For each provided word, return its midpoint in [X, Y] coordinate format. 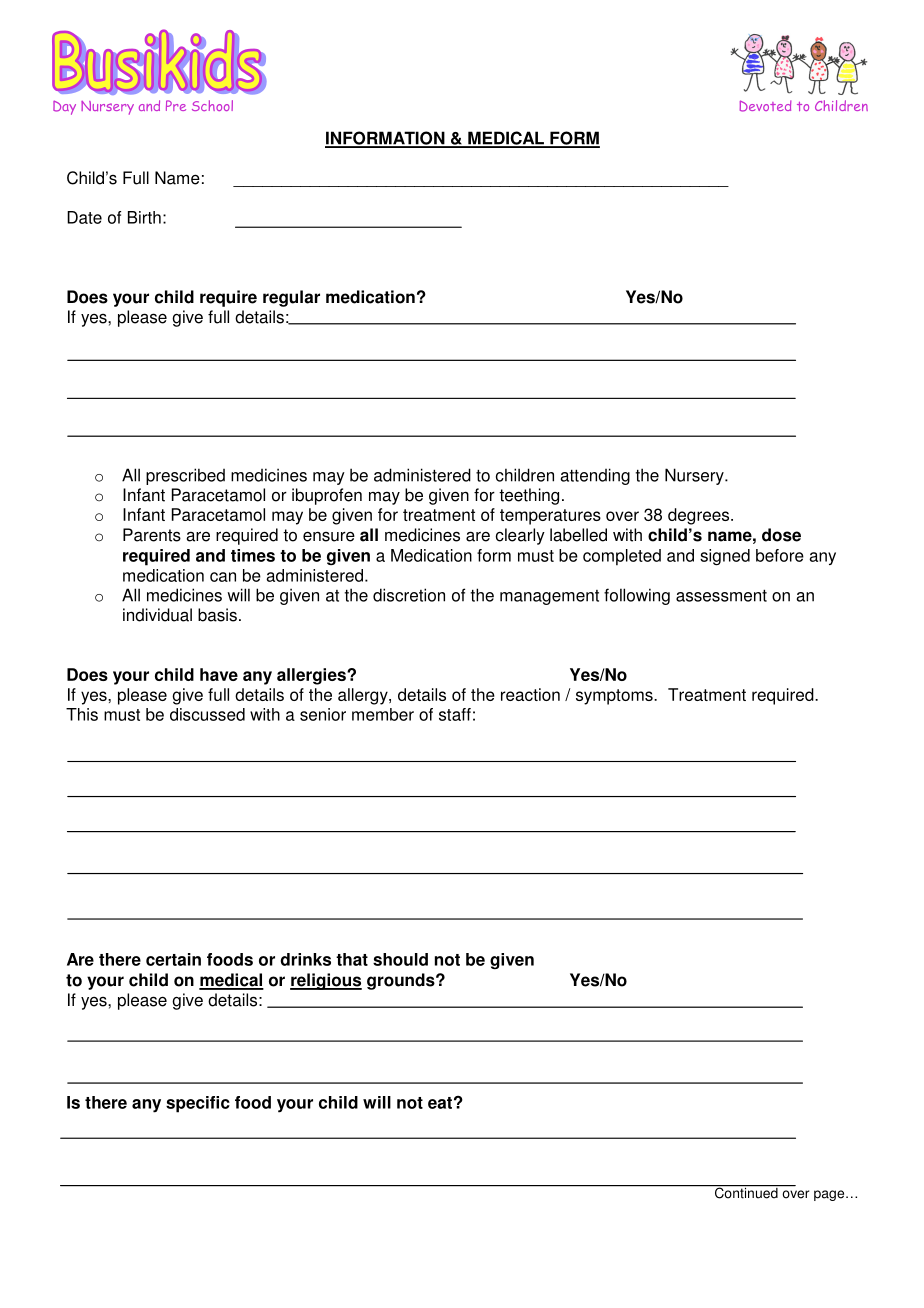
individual [157, 615]
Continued [746, 1192]
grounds [402, 981]
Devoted [765, 106]
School [212, 105]
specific [198, 1104]
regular [291, 298]
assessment [721, 595]
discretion [409, 595]
